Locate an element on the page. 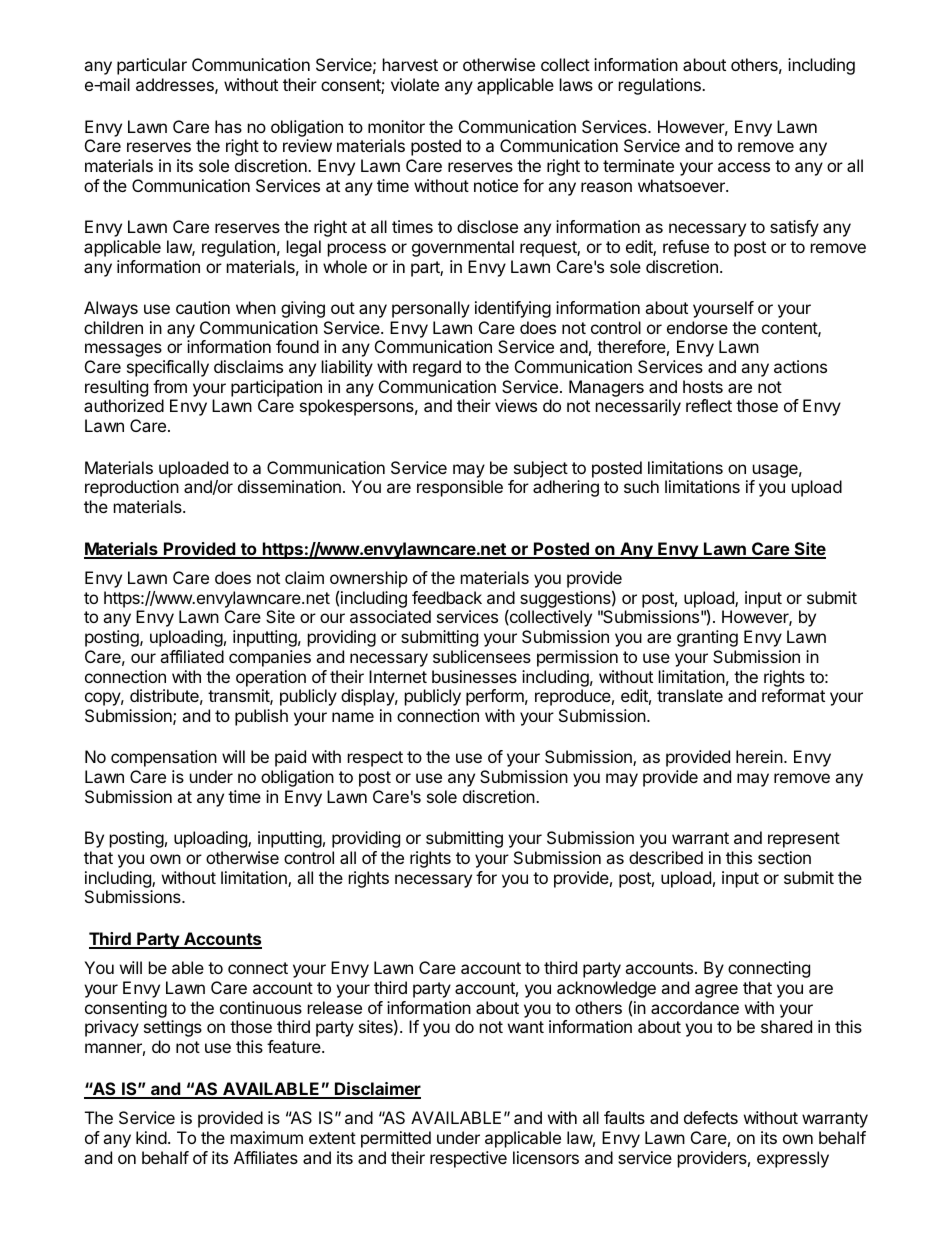 This page has width=952, height=1233. compensation is located at coordinates (164, 758).
